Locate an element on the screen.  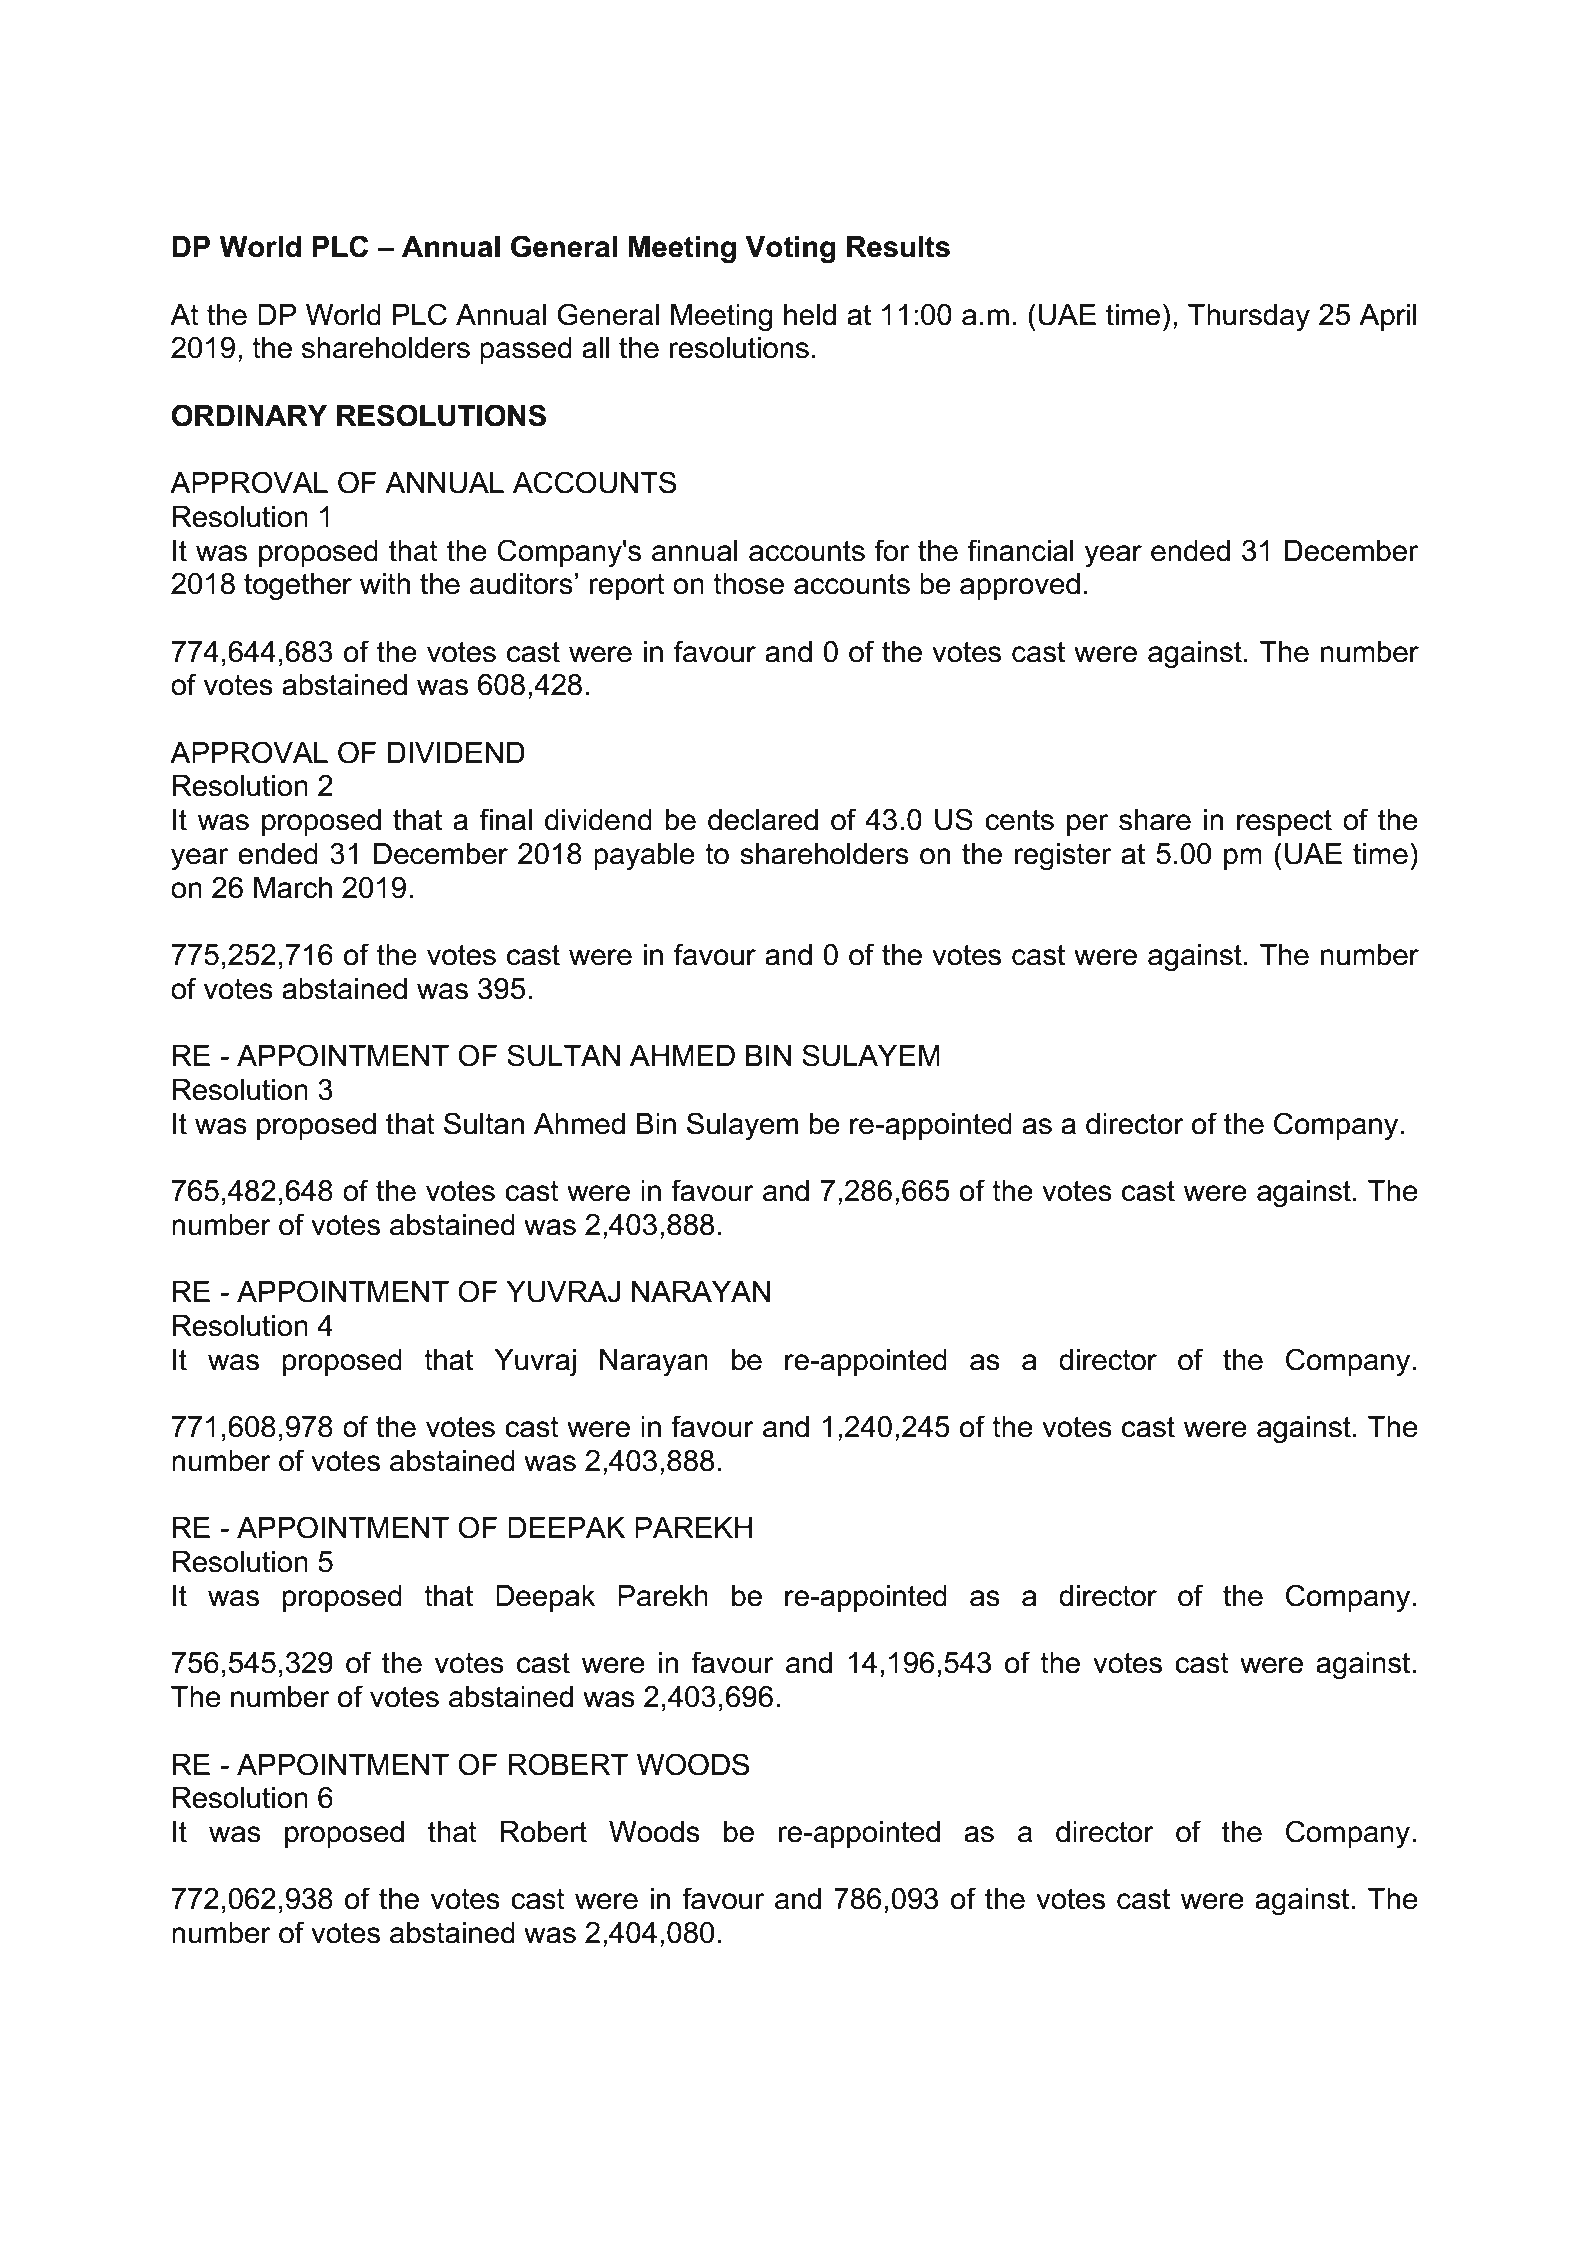
declared is located at coordinates (763, 820).
